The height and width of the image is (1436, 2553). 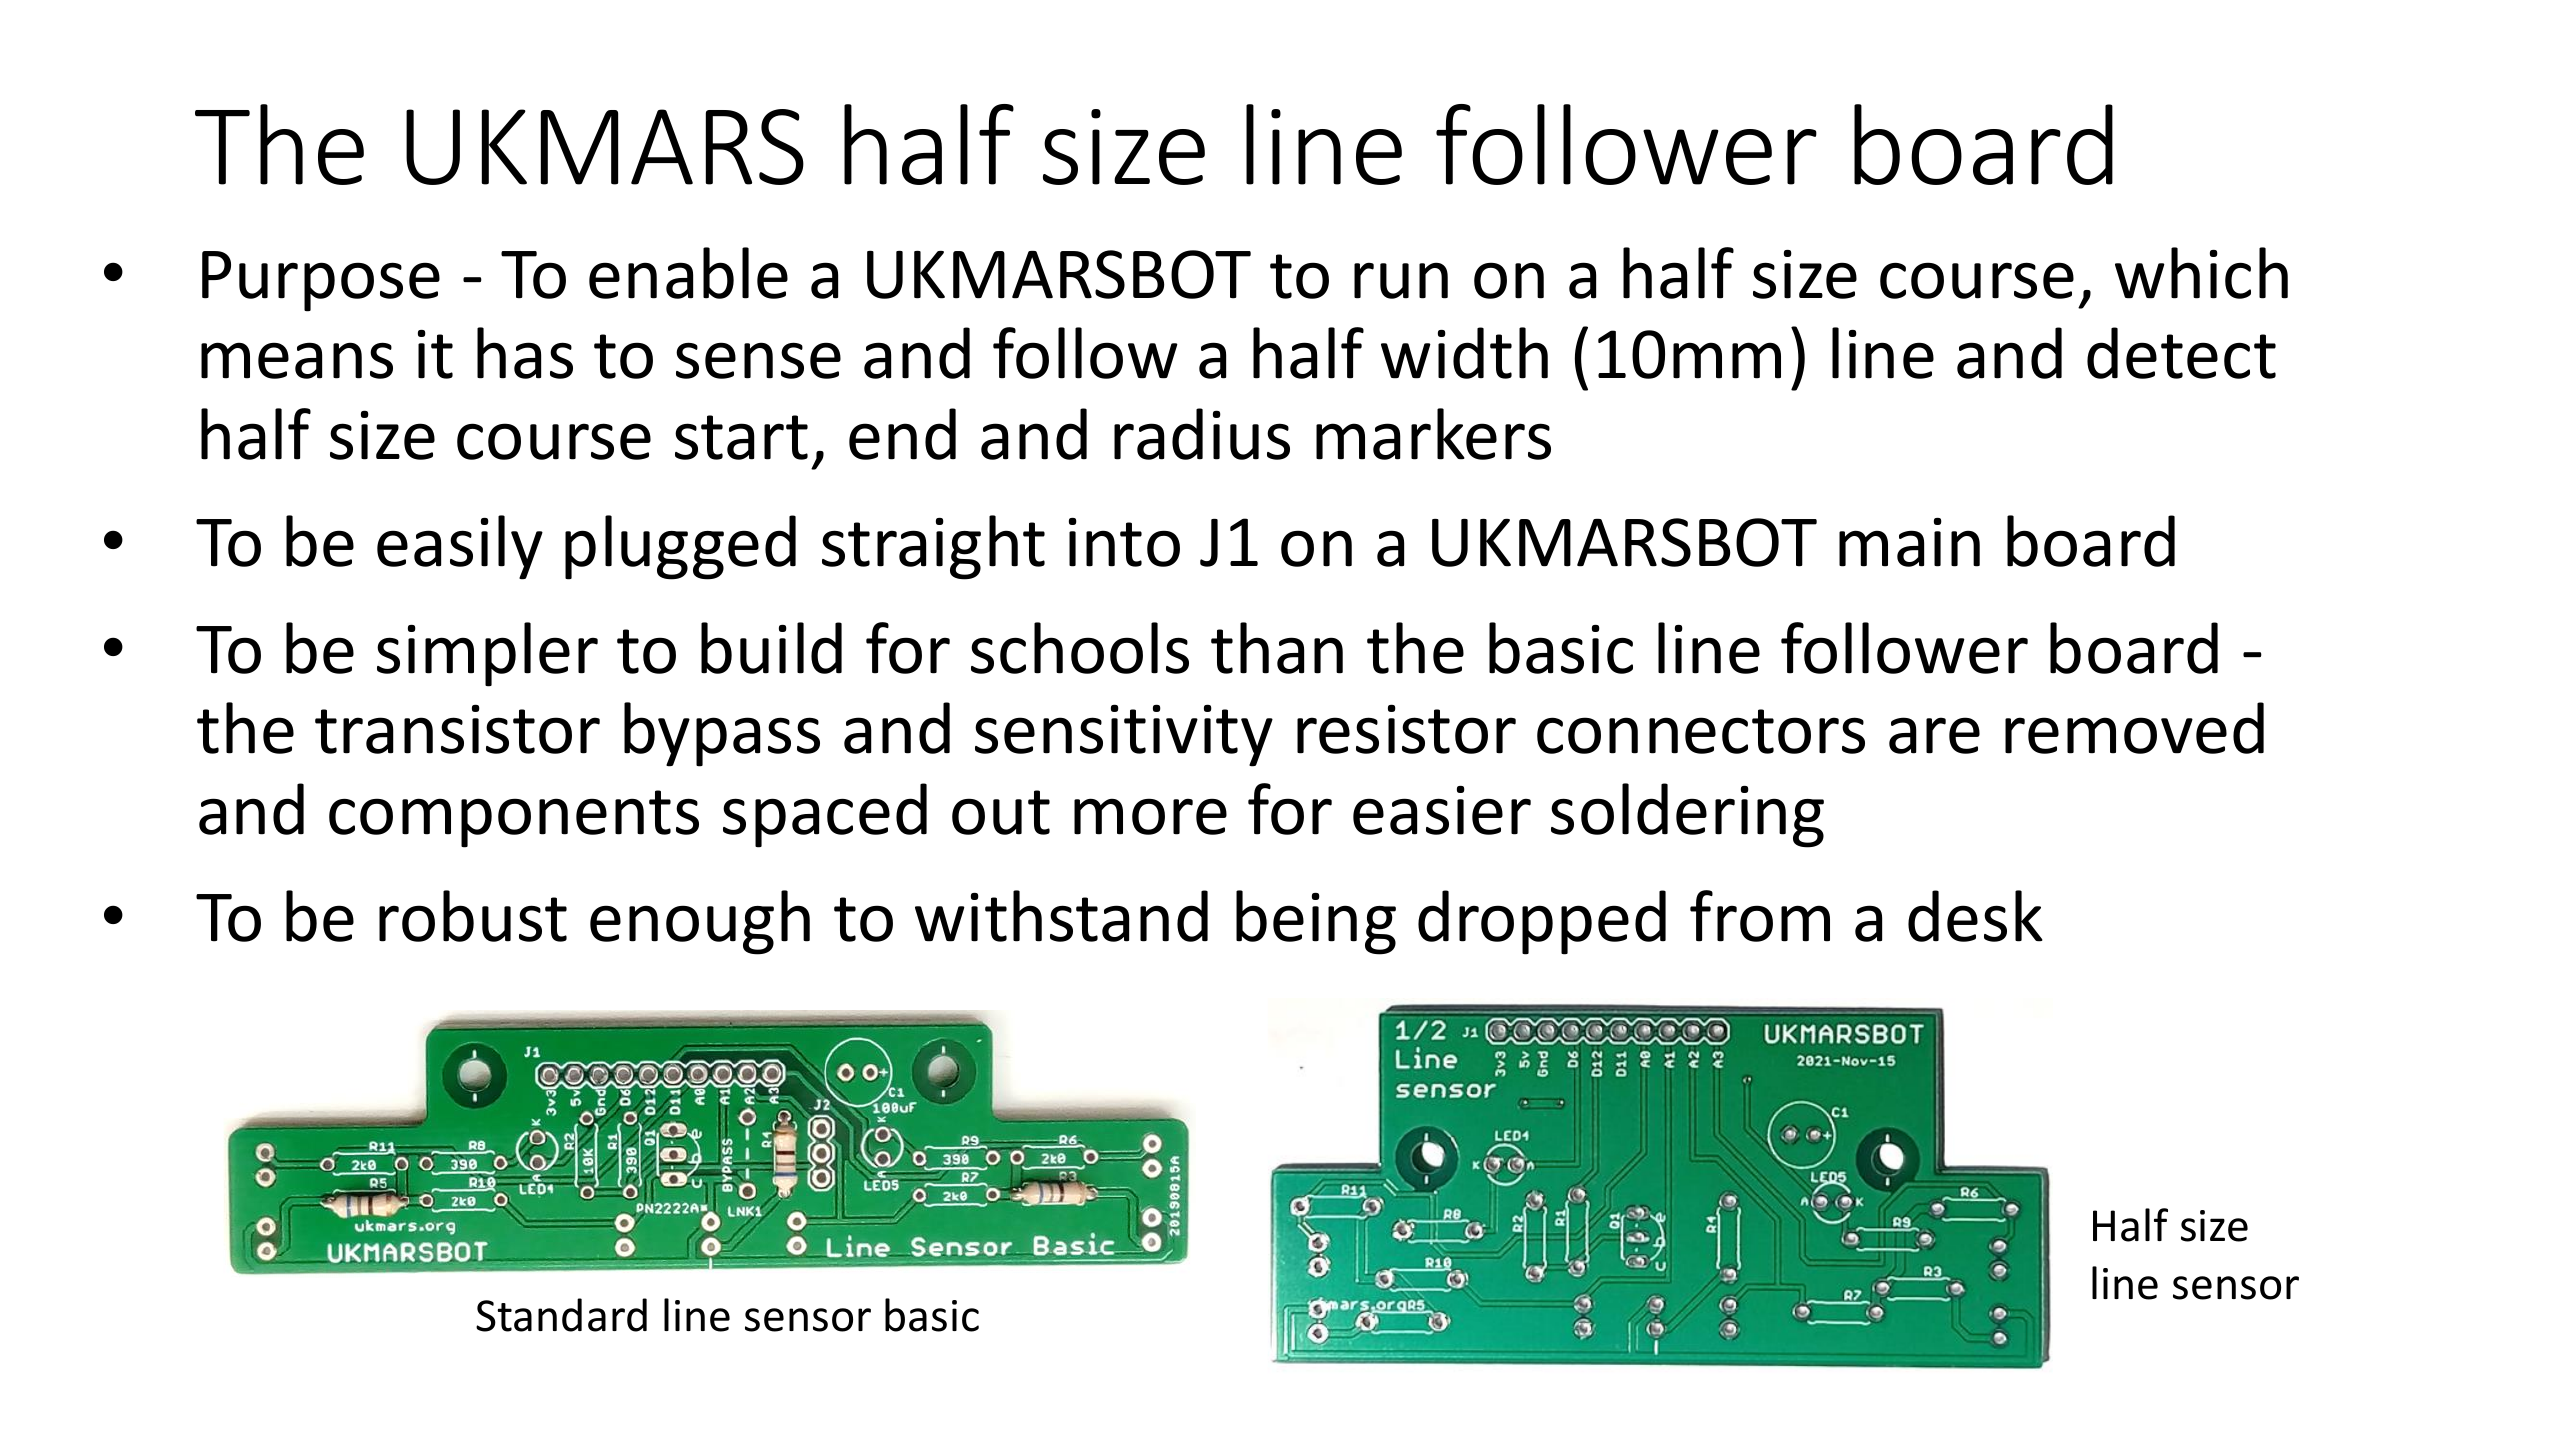 What do you see at coordinates (1316, 922) in the image?
I see `being` at bounding box center [1316, 922].
